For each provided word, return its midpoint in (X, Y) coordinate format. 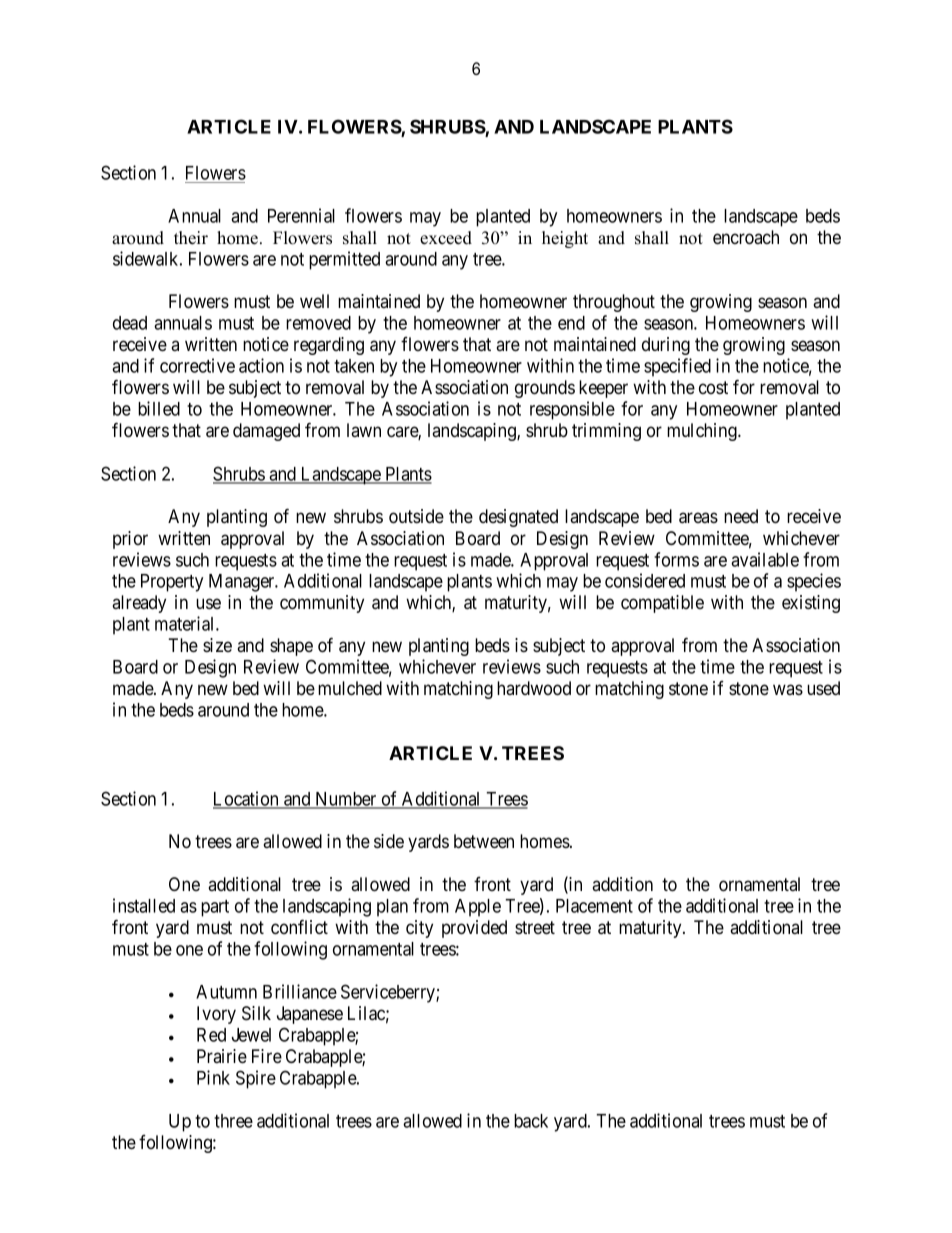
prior (130, 540)
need (741, 516)
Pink (213, 1077)
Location (247, 799)
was (788, 689)
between (484, 841)
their (191, 238)
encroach (746, 237)
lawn (364, 430)
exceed (446, 238)
